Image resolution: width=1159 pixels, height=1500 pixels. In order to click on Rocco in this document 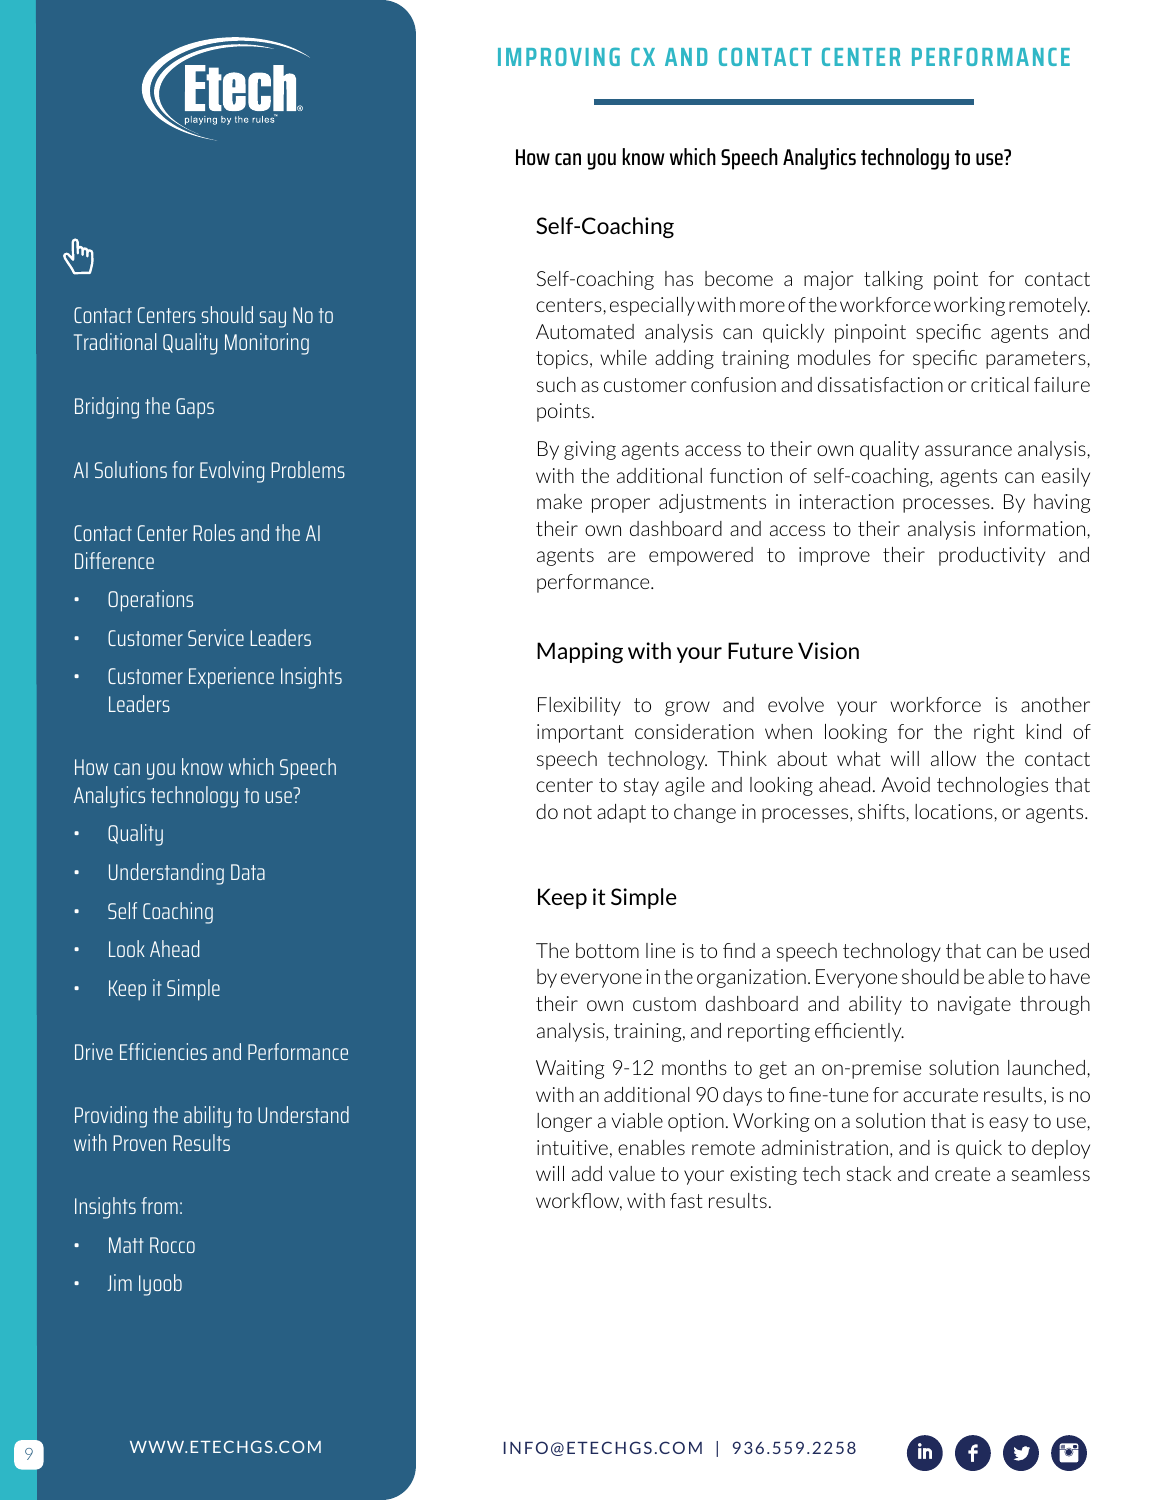, I will do `click(172, 1245)`.
